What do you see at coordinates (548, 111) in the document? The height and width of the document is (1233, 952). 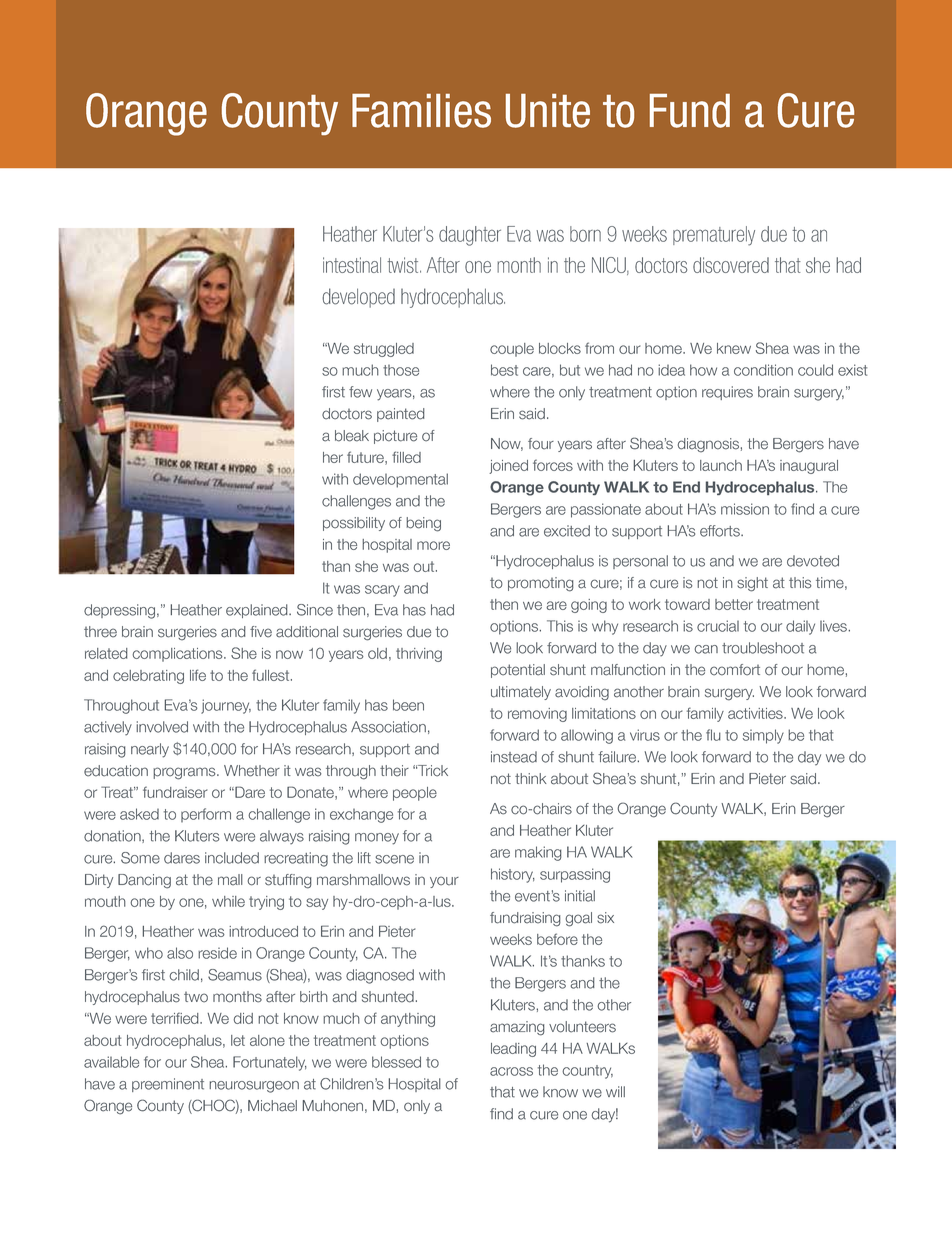 I see `Unite` at bounding box center [548, 111].
